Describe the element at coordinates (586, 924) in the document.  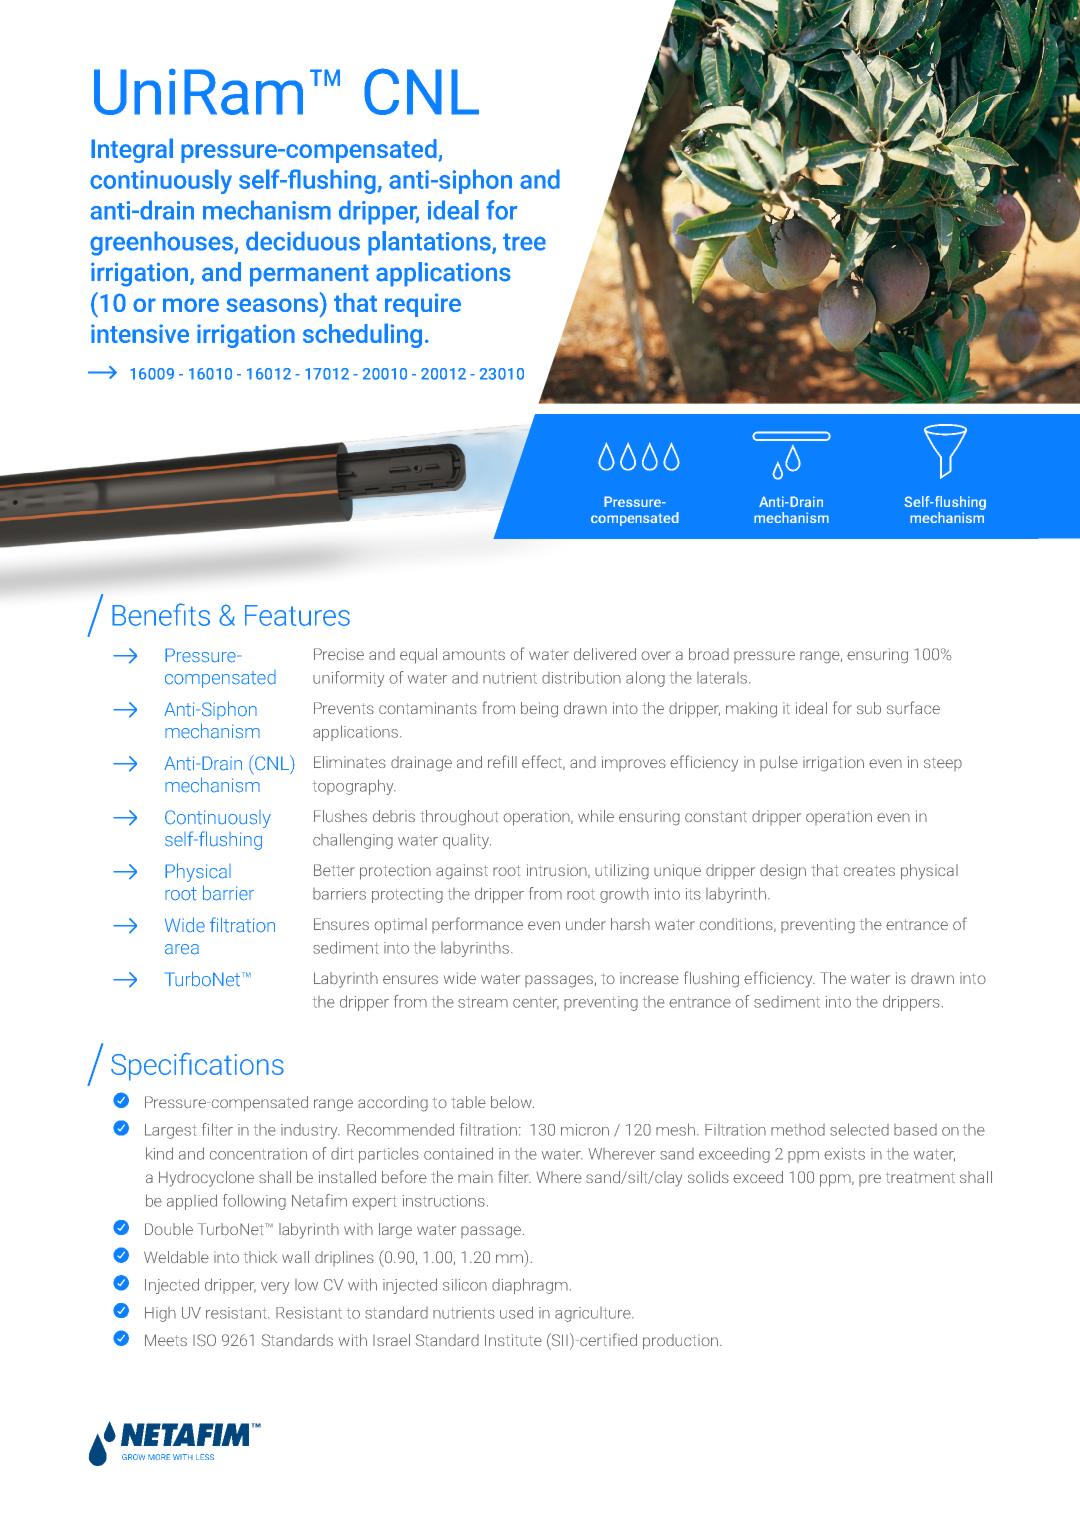
I see `under` at that location.
